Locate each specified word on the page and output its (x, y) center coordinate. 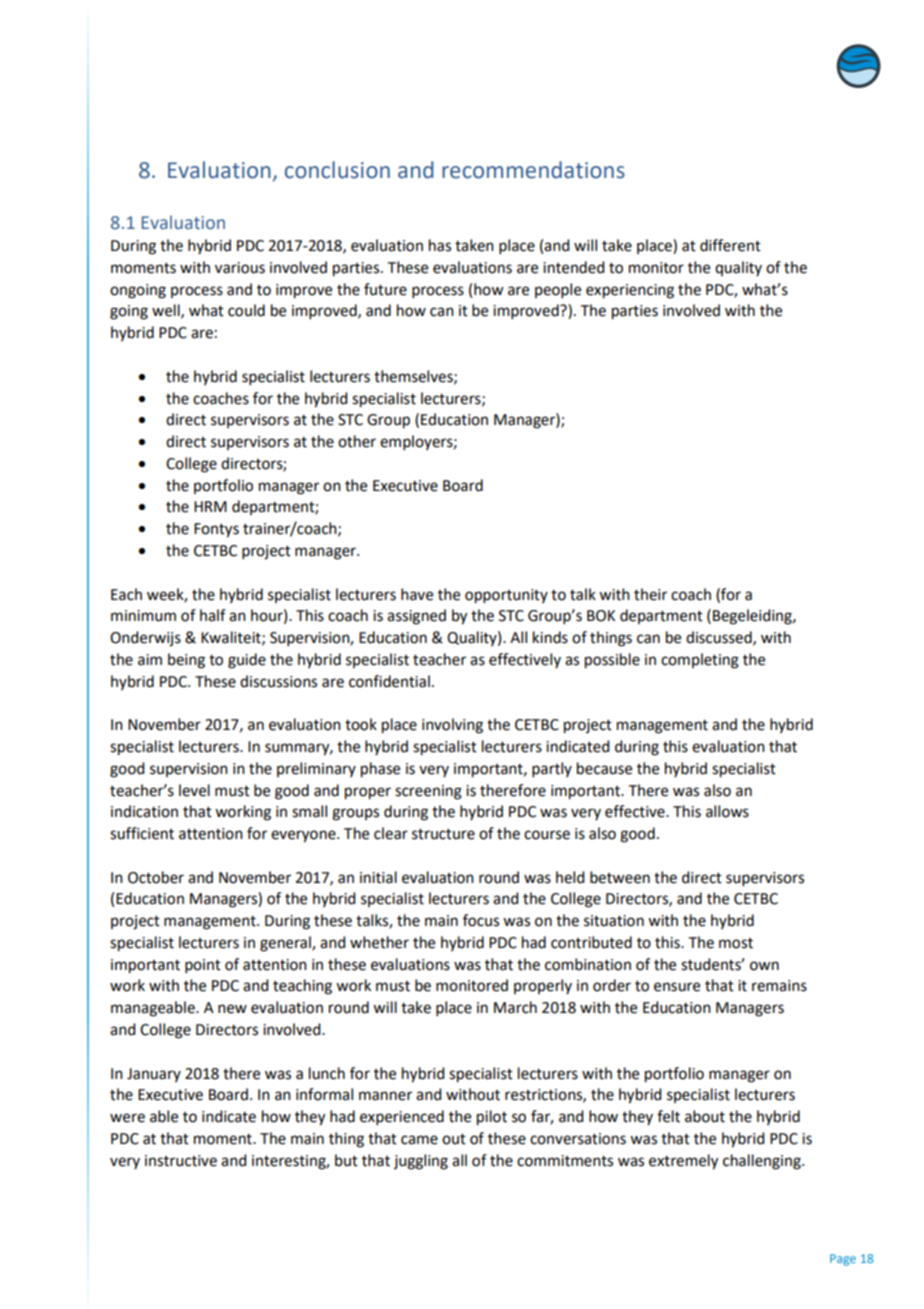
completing (700, 661)
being (186, 661)
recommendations (533, 170)
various (240, 268)
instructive (181, 1161)
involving (452, 726)
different (730, 245)
